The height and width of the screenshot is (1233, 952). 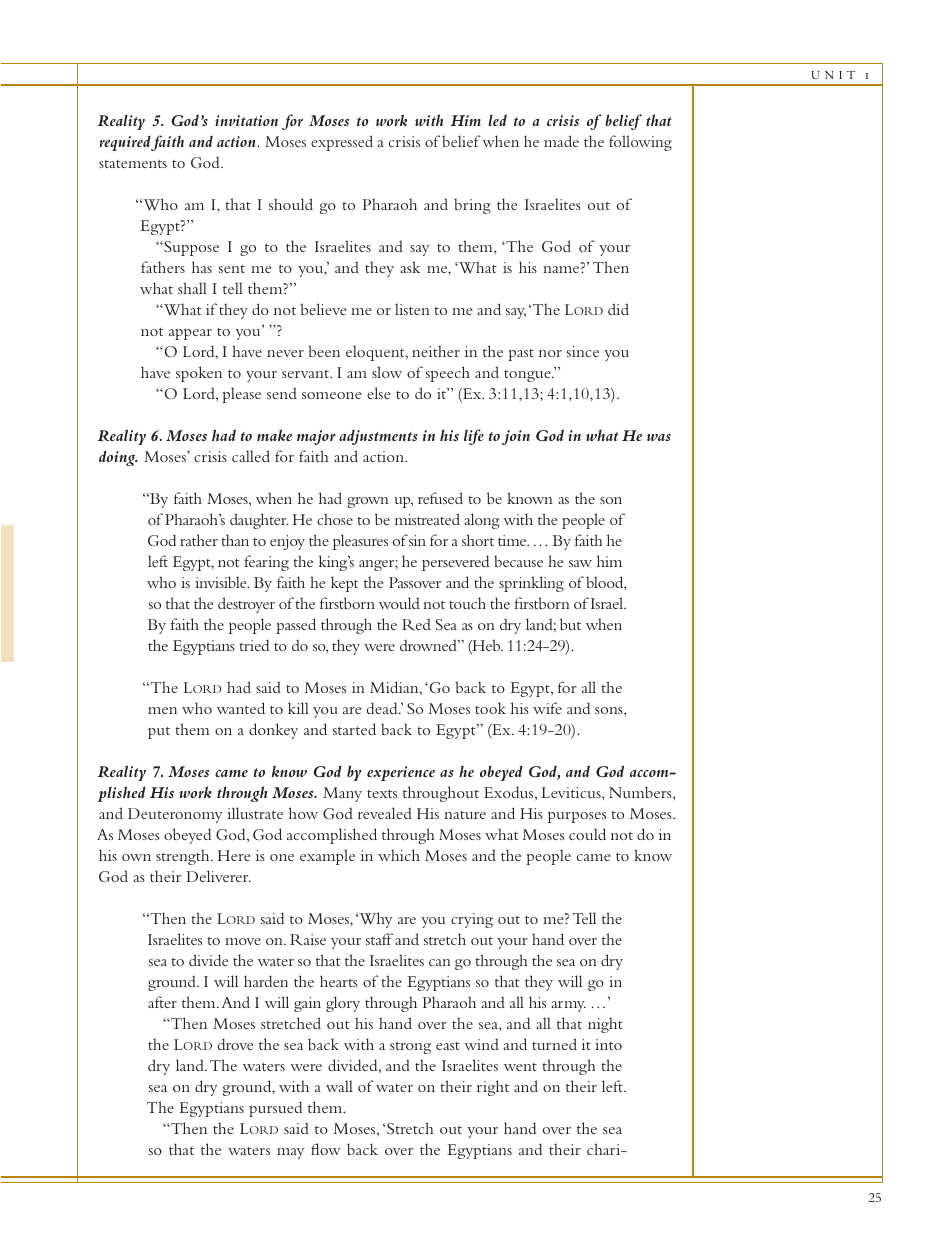 What do you see at coordinates (833, 75) in the screenshot?
I see `UNIT` at bounding box center [833, 75].
